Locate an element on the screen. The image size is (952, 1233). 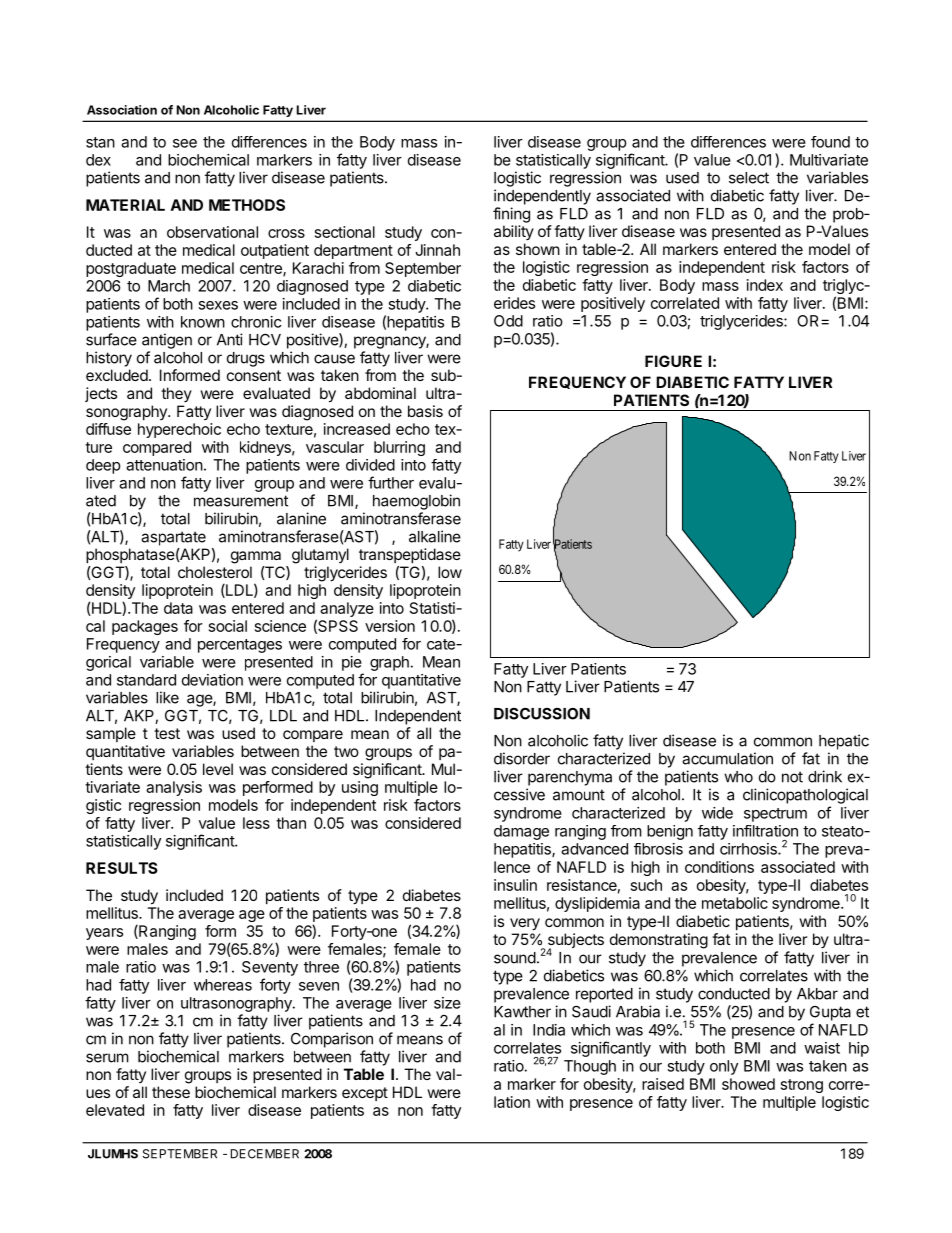
see is located at coordinates (185, 143).
